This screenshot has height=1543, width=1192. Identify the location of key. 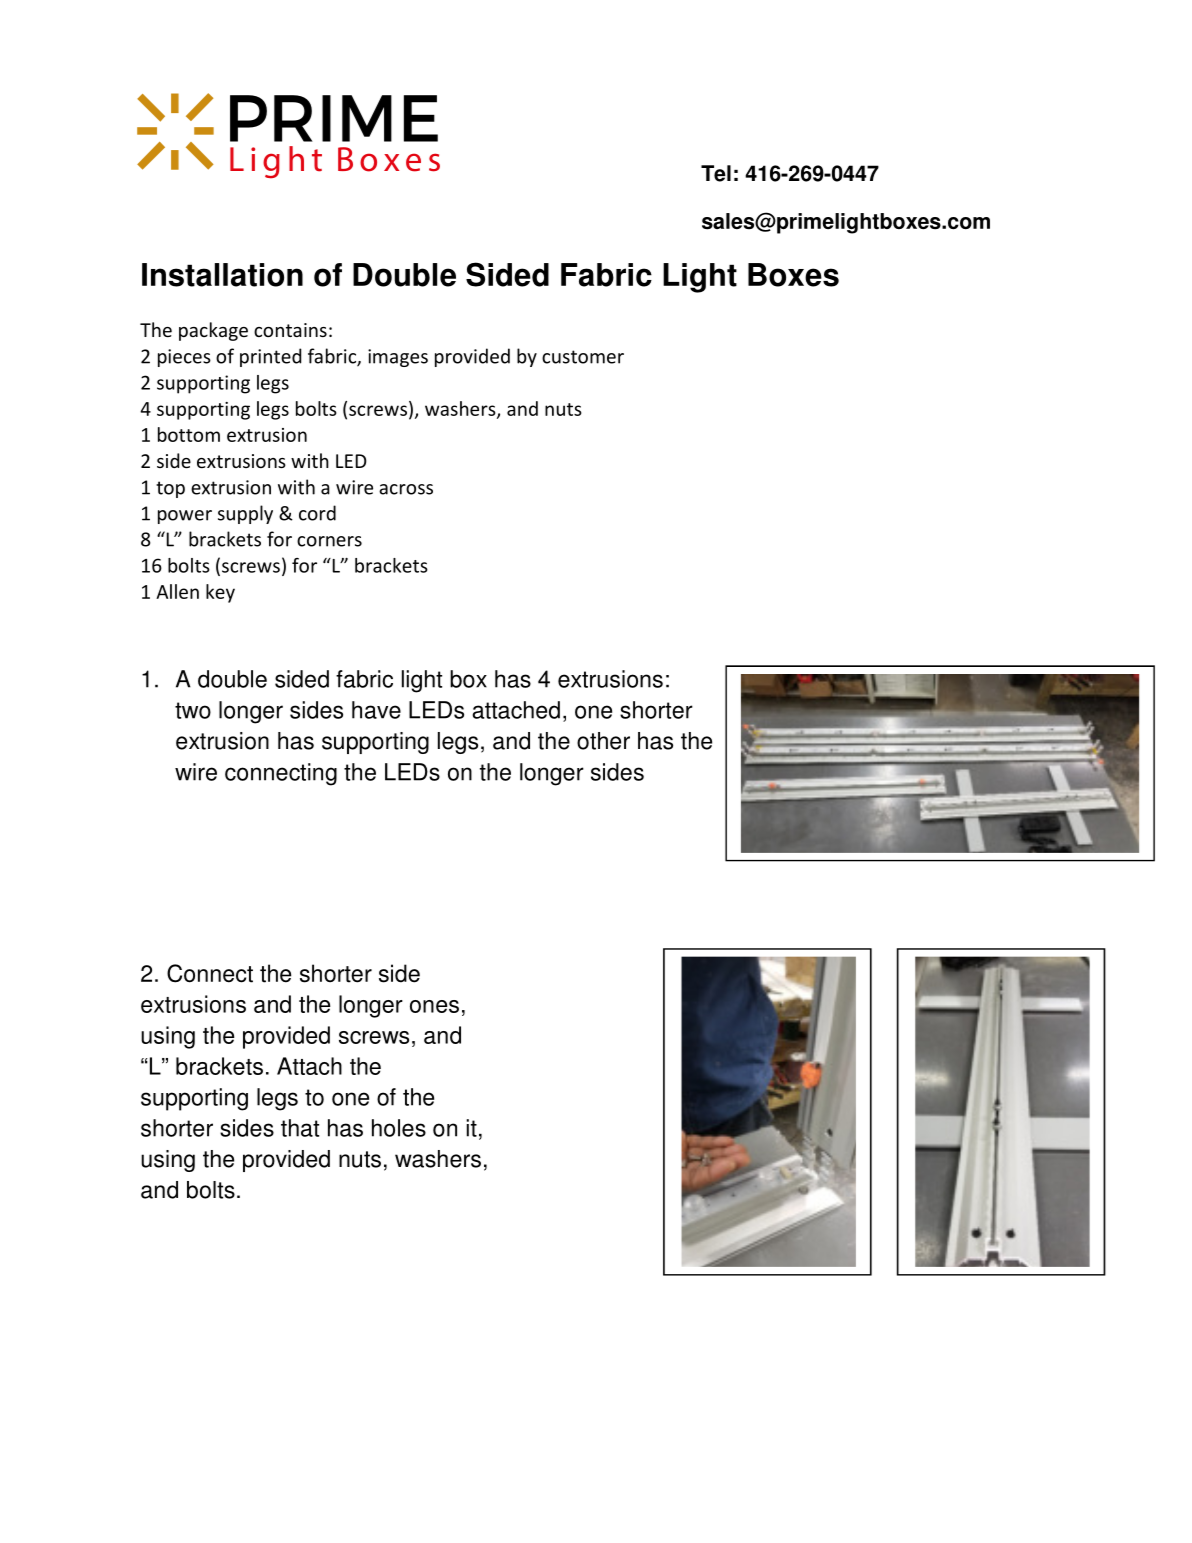
(220, 593).
